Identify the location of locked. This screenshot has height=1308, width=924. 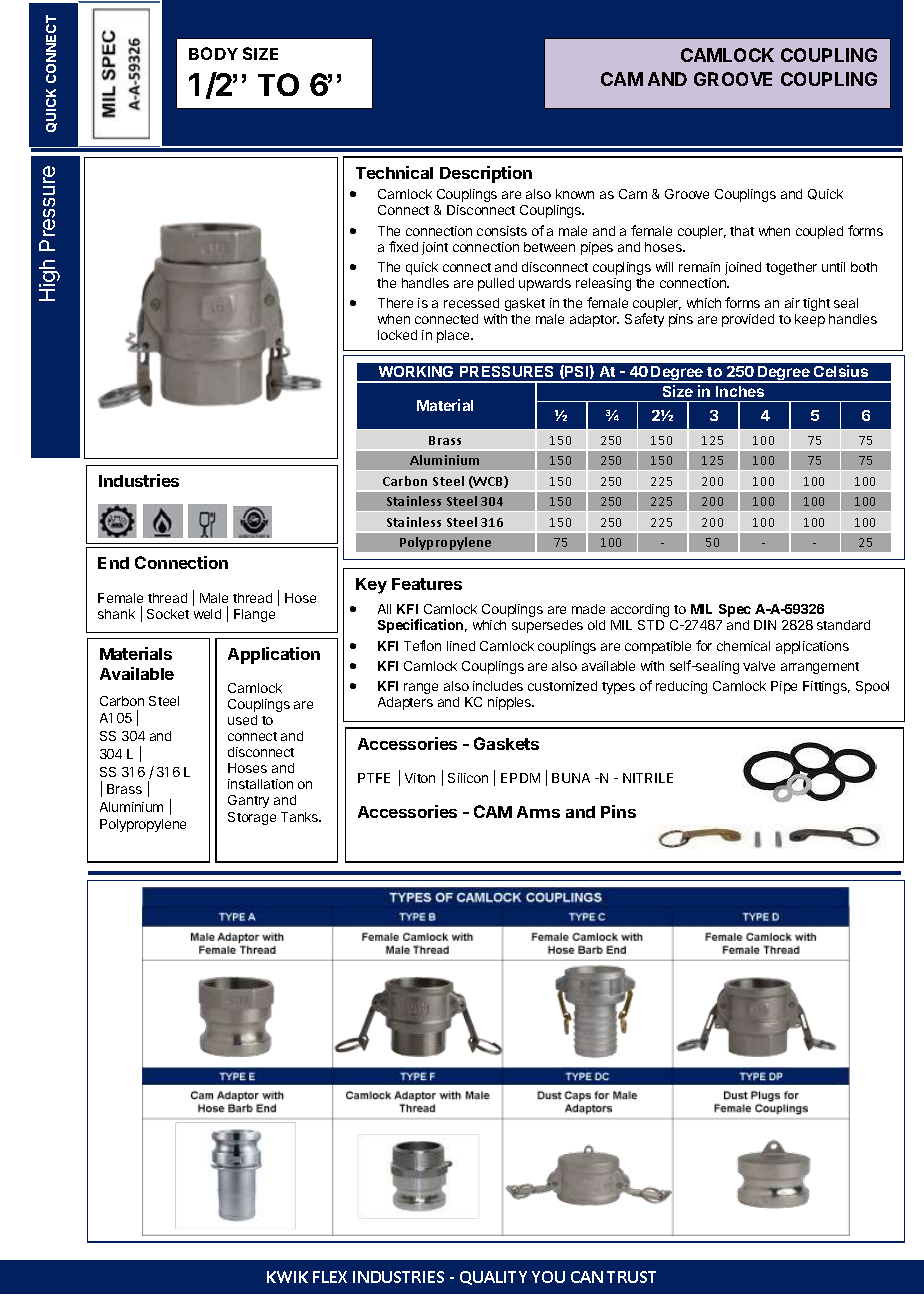
(397, 335).
